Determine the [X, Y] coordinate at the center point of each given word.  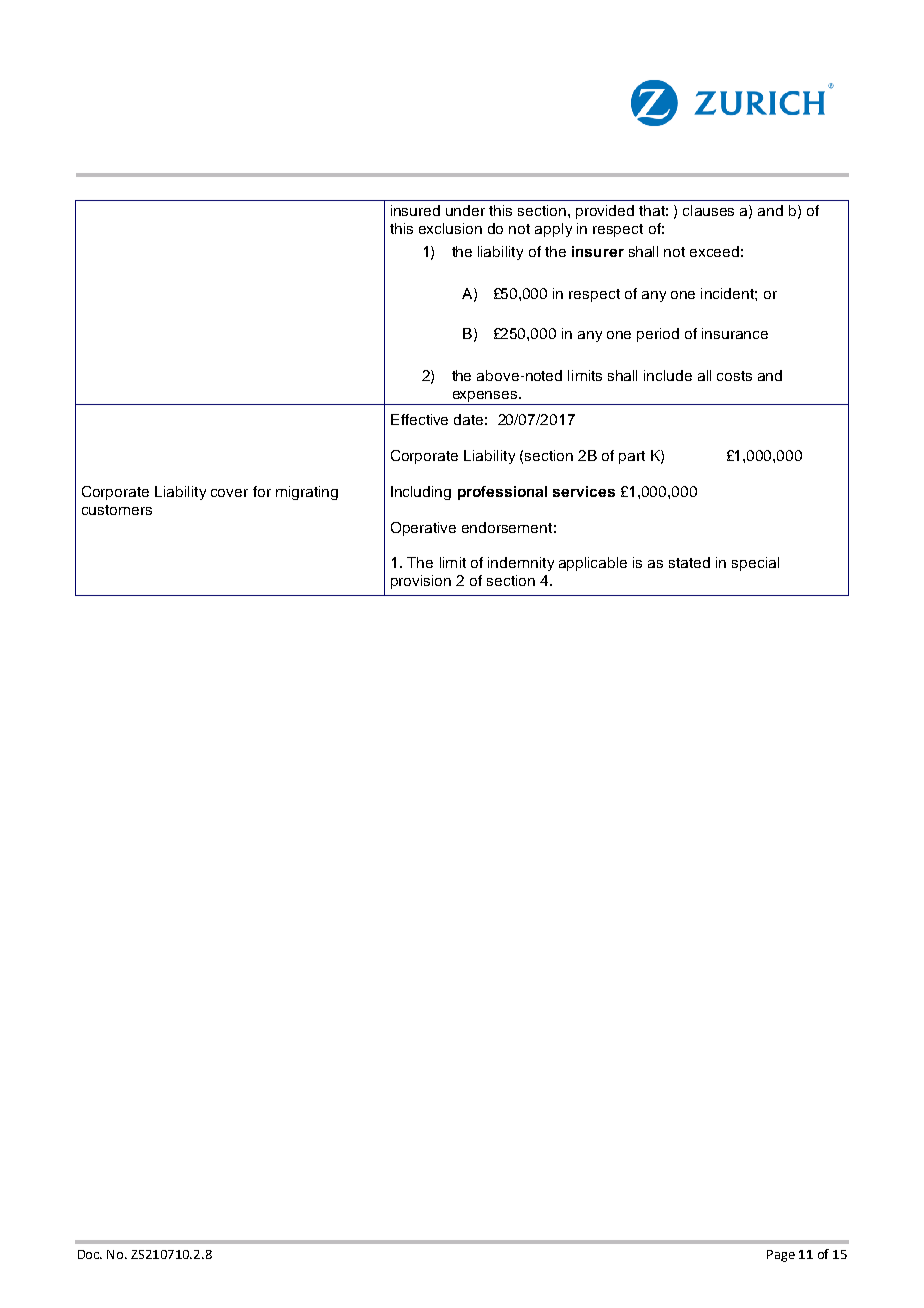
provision [421, 582]
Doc [90, 1254]
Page [781, 1256]
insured [415, 210]
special [755, 564]
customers [117, 510]
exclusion [450, 228]
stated [689, 562]
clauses [708, 210]
